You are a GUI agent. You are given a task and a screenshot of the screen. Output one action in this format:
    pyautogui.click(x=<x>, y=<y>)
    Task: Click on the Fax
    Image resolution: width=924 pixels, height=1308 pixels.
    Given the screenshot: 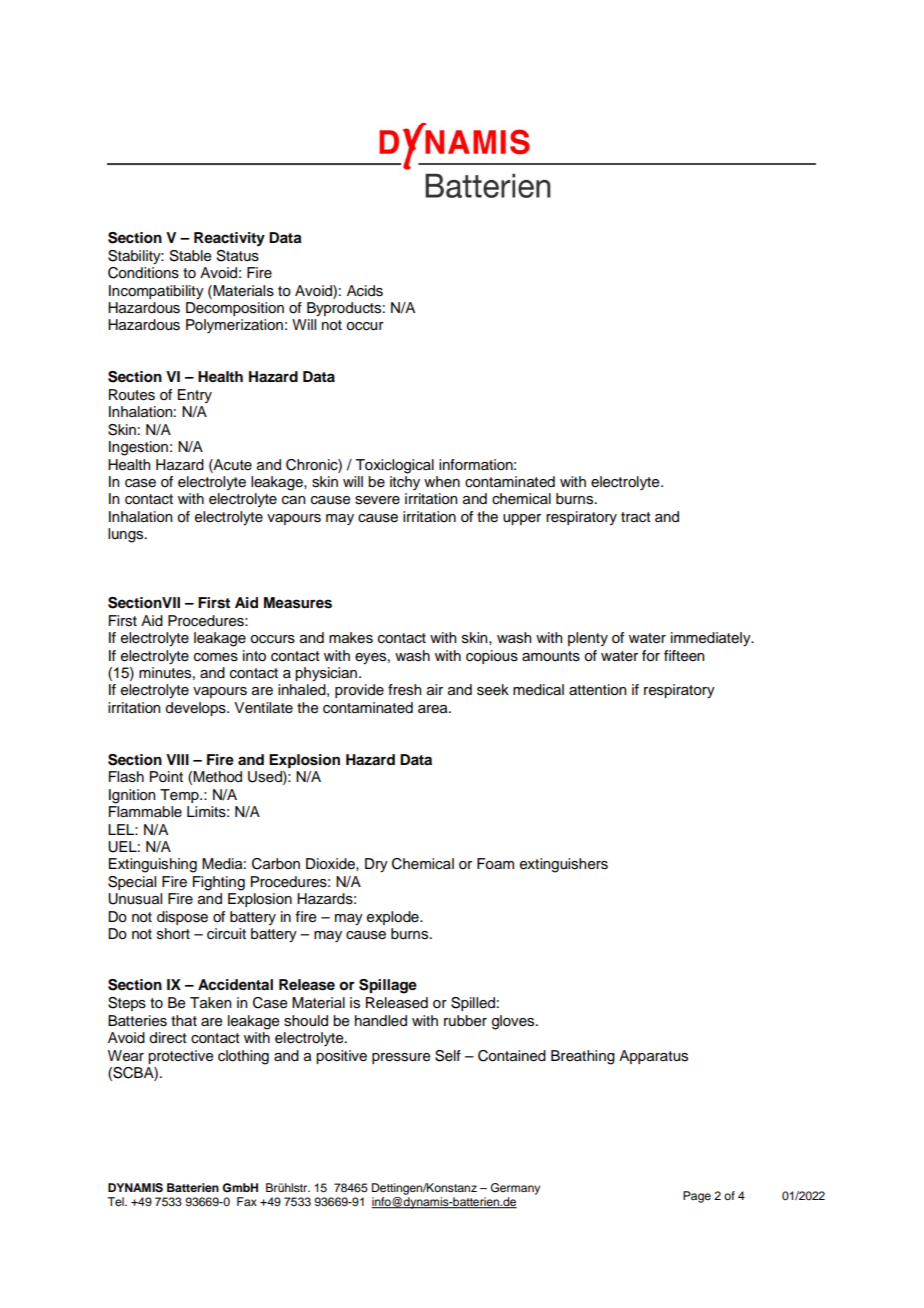 What is the action you would take?
    pyautogui.click(x=247, y=1201)
